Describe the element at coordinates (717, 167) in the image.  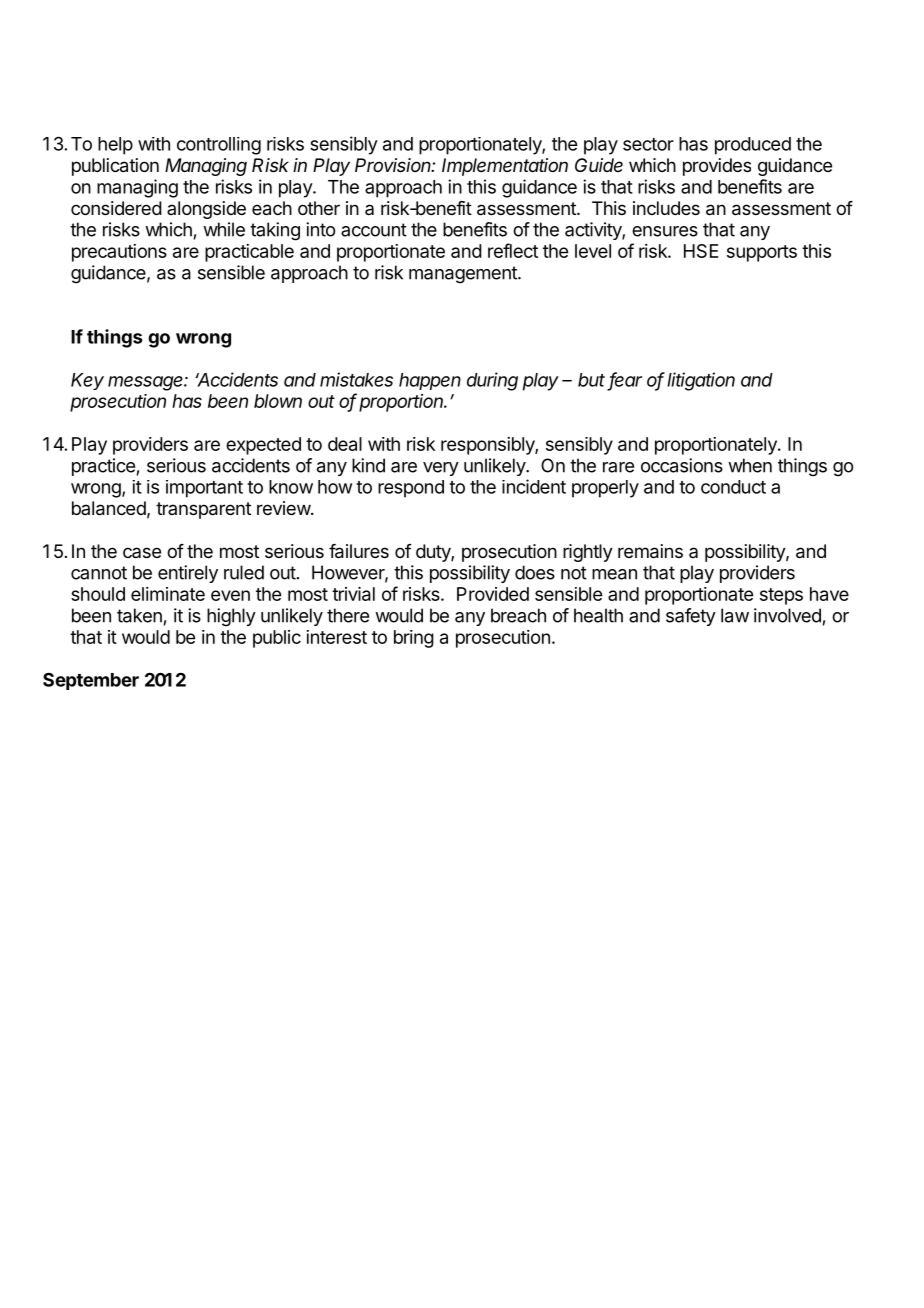
I see `provides` at that location.
